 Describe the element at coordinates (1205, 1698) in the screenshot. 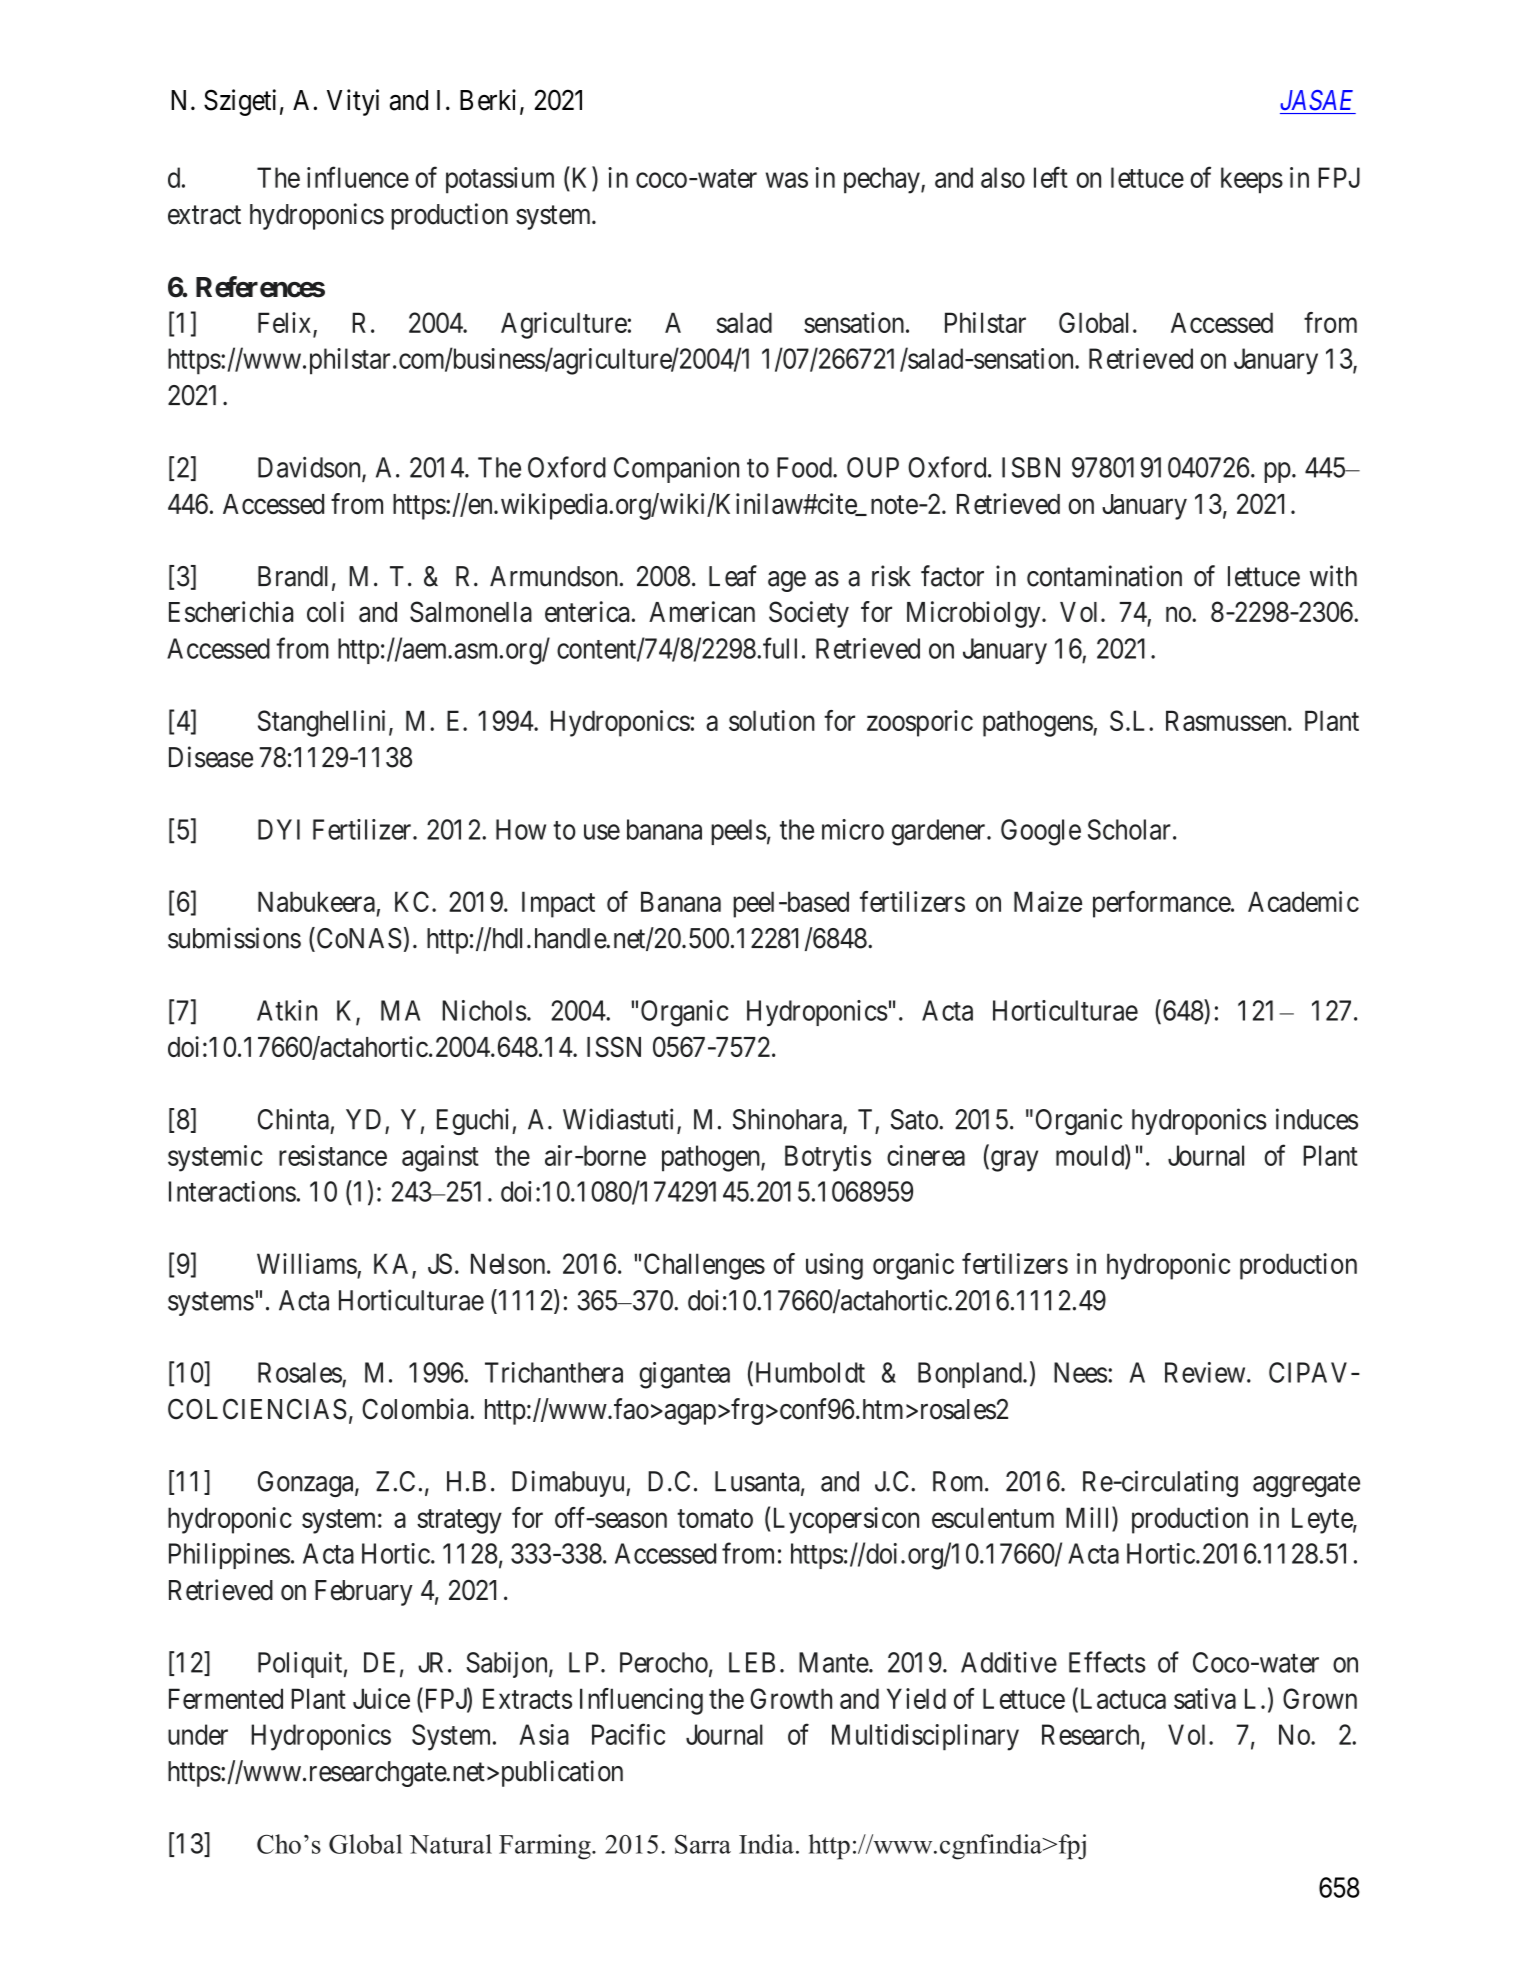

I see `sativa` at that location.
